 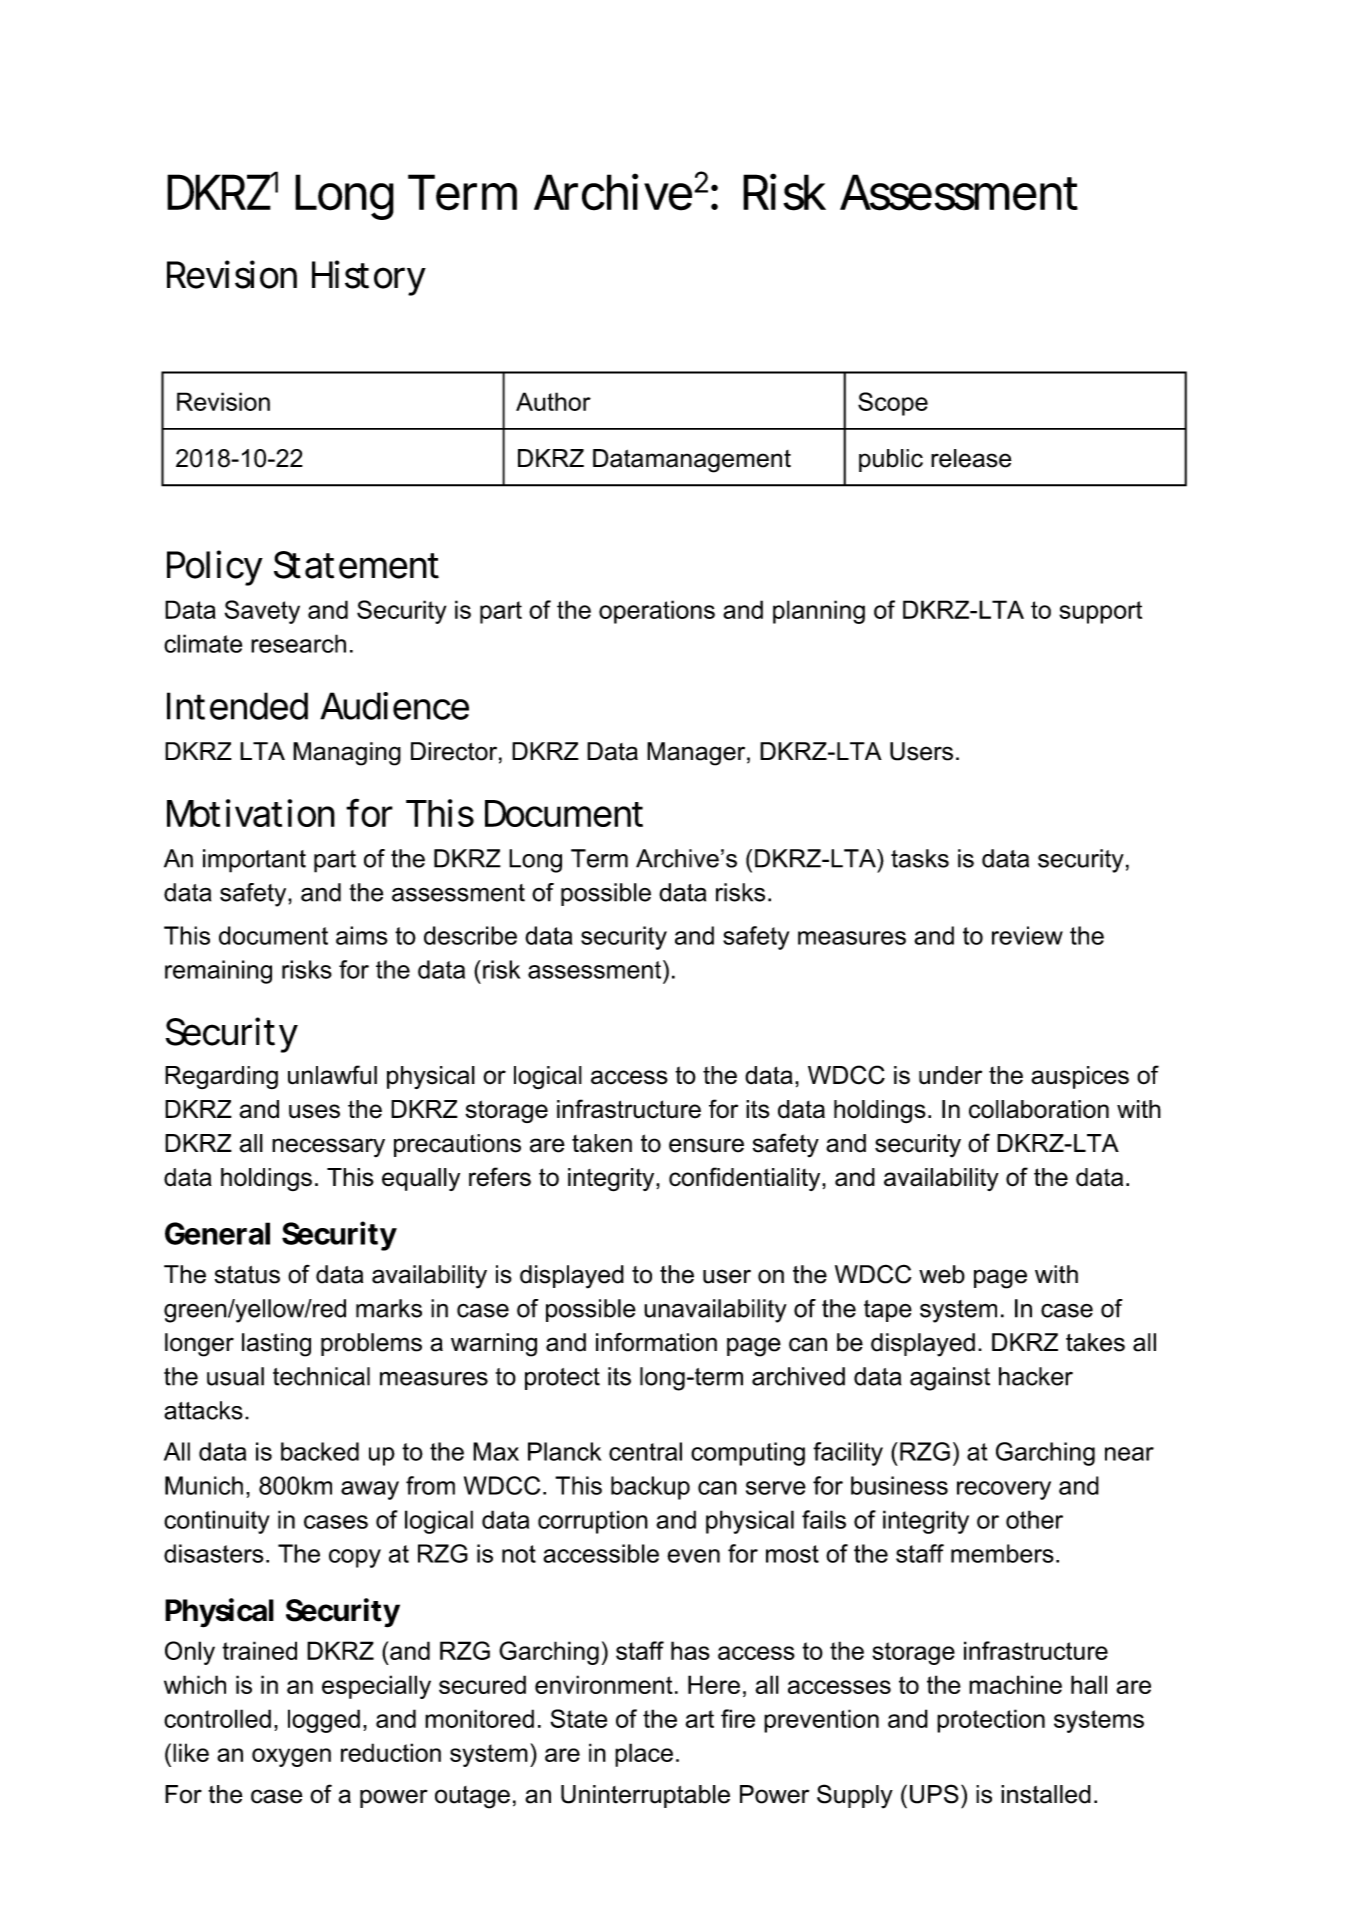 I want to click on place, so click(x=644, y=1755).
